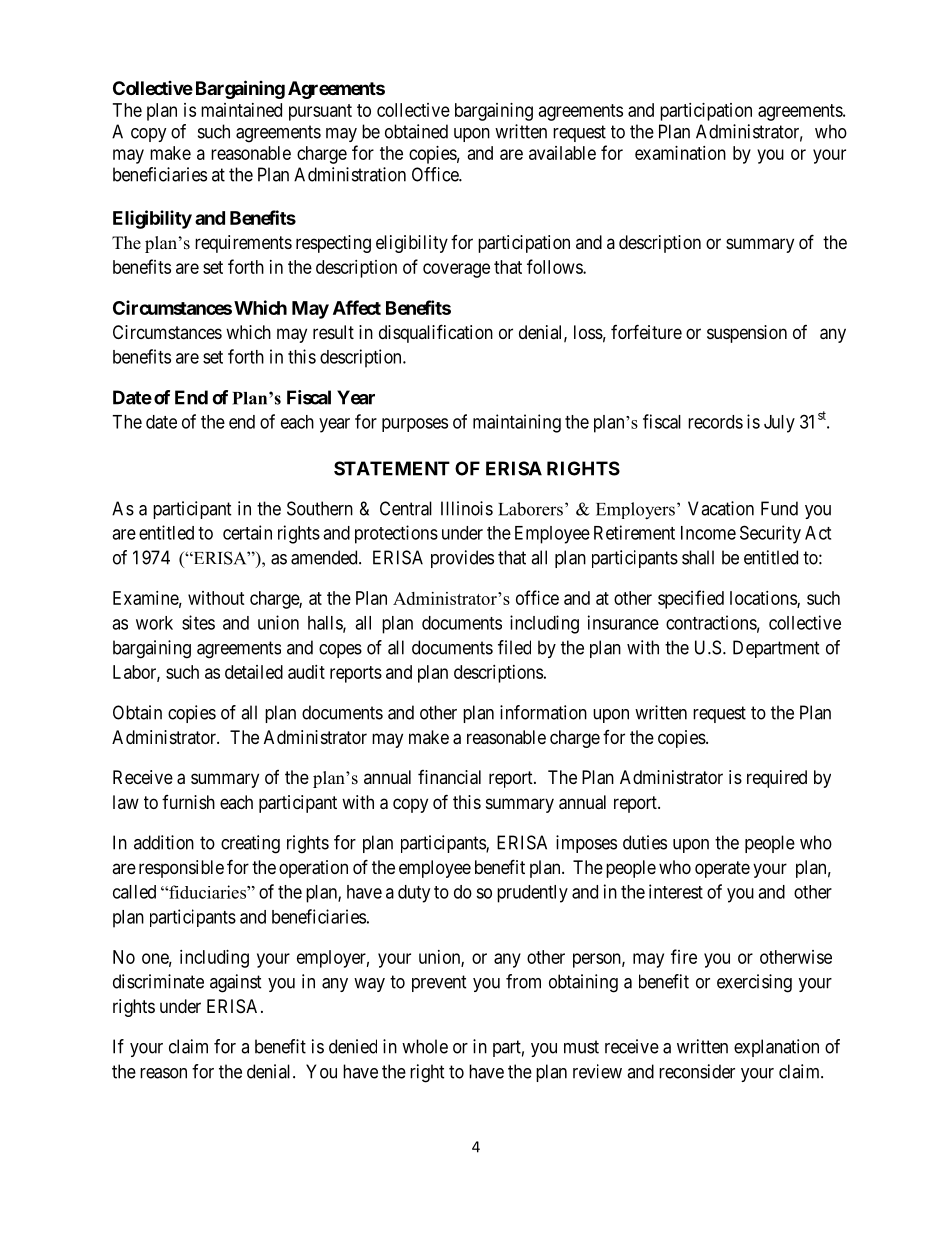 The width and height of the image is (952, 1233). What do you see at coordinates (415, 425) in the image?
I see `purposes` at bounding box center [415, 425].
